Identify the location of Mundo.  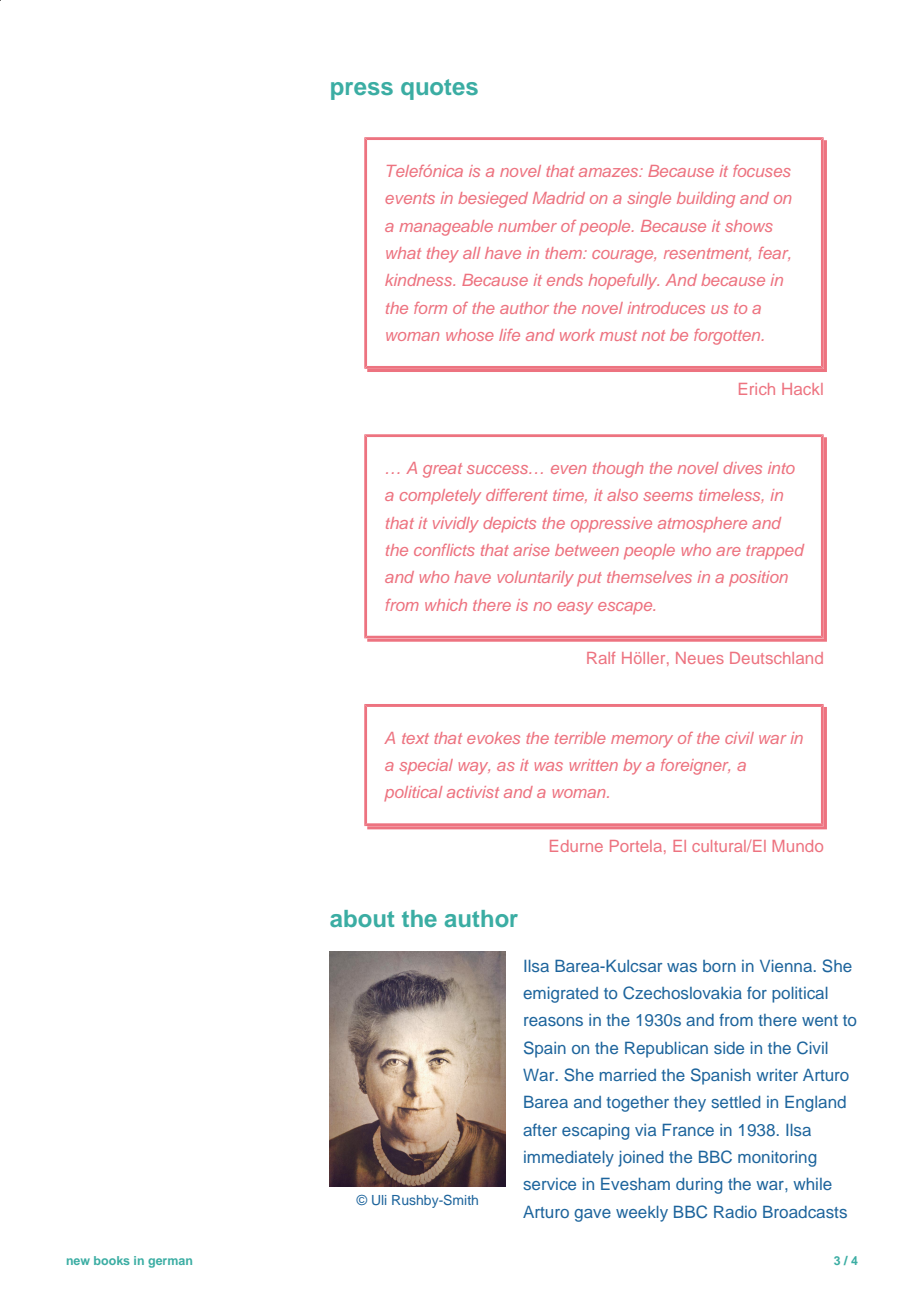
(798, 846).
